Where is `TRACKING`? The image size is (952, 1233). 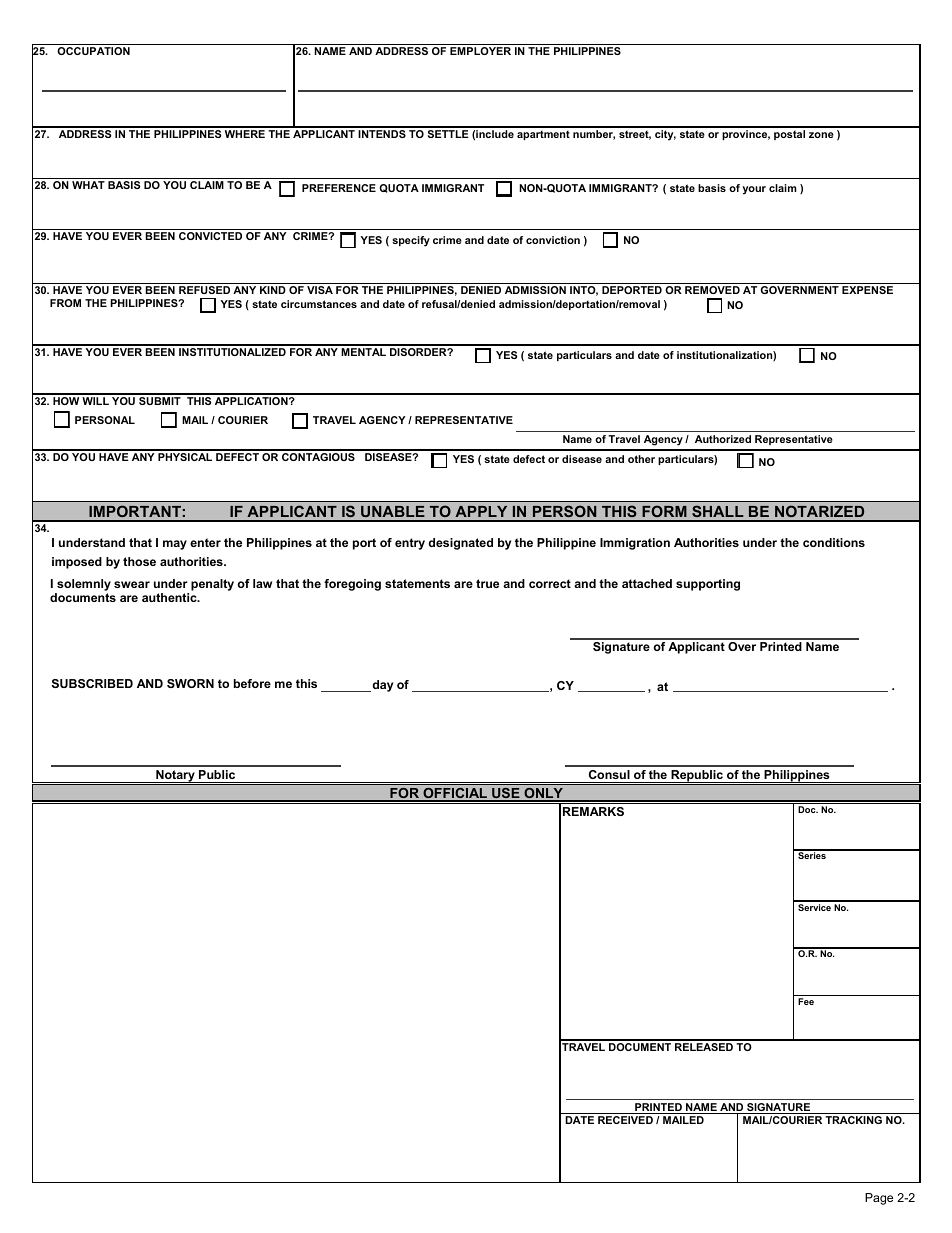 TRACKING is located at coordinates (853, 1120).
